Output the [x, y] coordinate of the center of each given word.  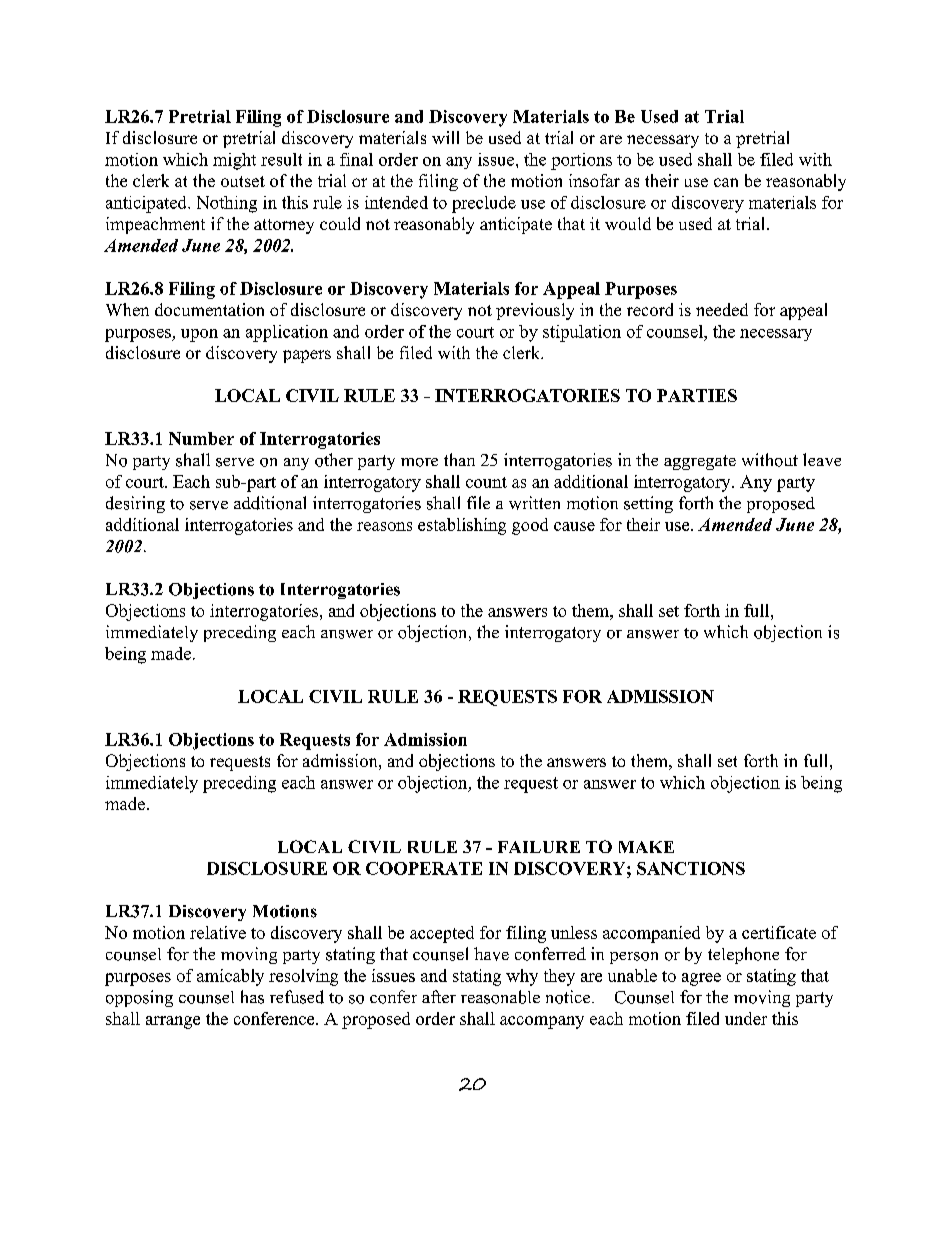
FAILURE [539, 847]
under [746, 1018]
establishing [462, 526]
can [726, 182]
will [445, 137]
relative [218, 932]
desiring [135, 504]
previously [535, 311]
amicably [230, 977]
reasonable [500, 997]
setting [648, 504]
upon [199, 335]
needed [722, 309]
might [234, 161]
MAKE [646, 847]
